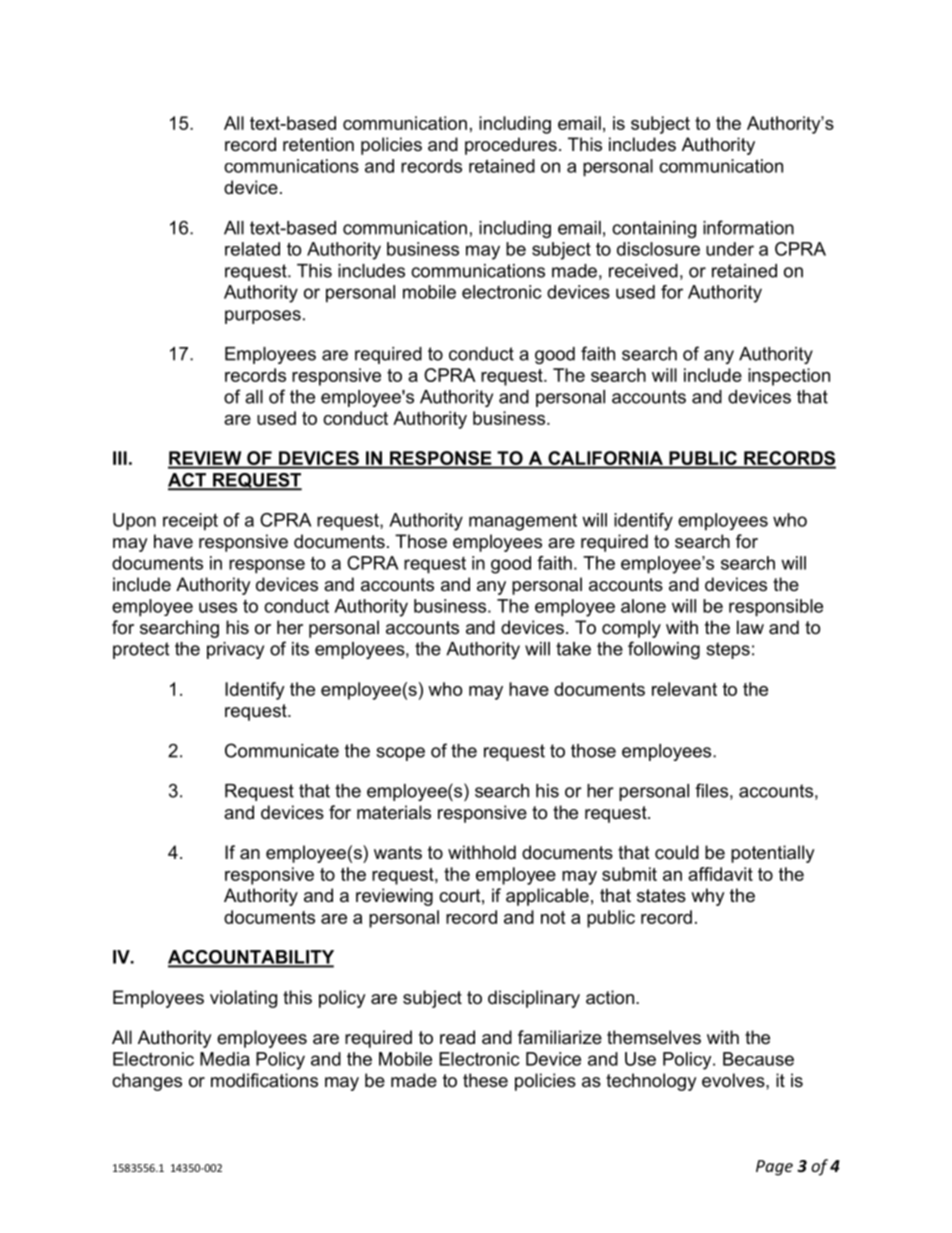  Describe the element at coordinates (147, 1082) in the screenshot. I see `changes` at that location.
